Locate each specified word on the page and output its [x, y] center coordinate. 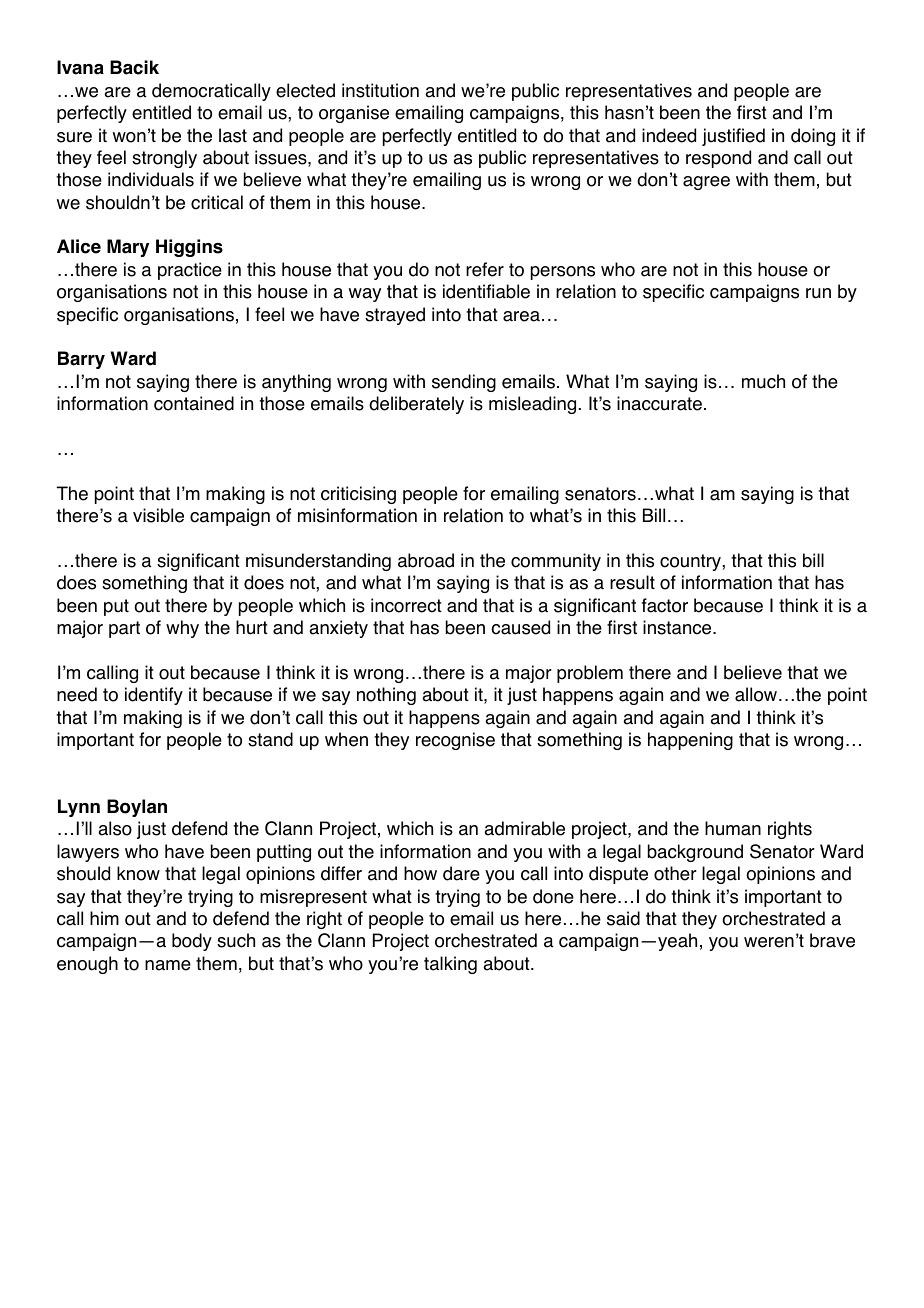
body [192, 942]
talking [450, 965]
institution [380, 90]
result [632, 582]
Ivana [80, 67]
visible [158, 515]
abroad [426, 560]
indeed [669, 135]
